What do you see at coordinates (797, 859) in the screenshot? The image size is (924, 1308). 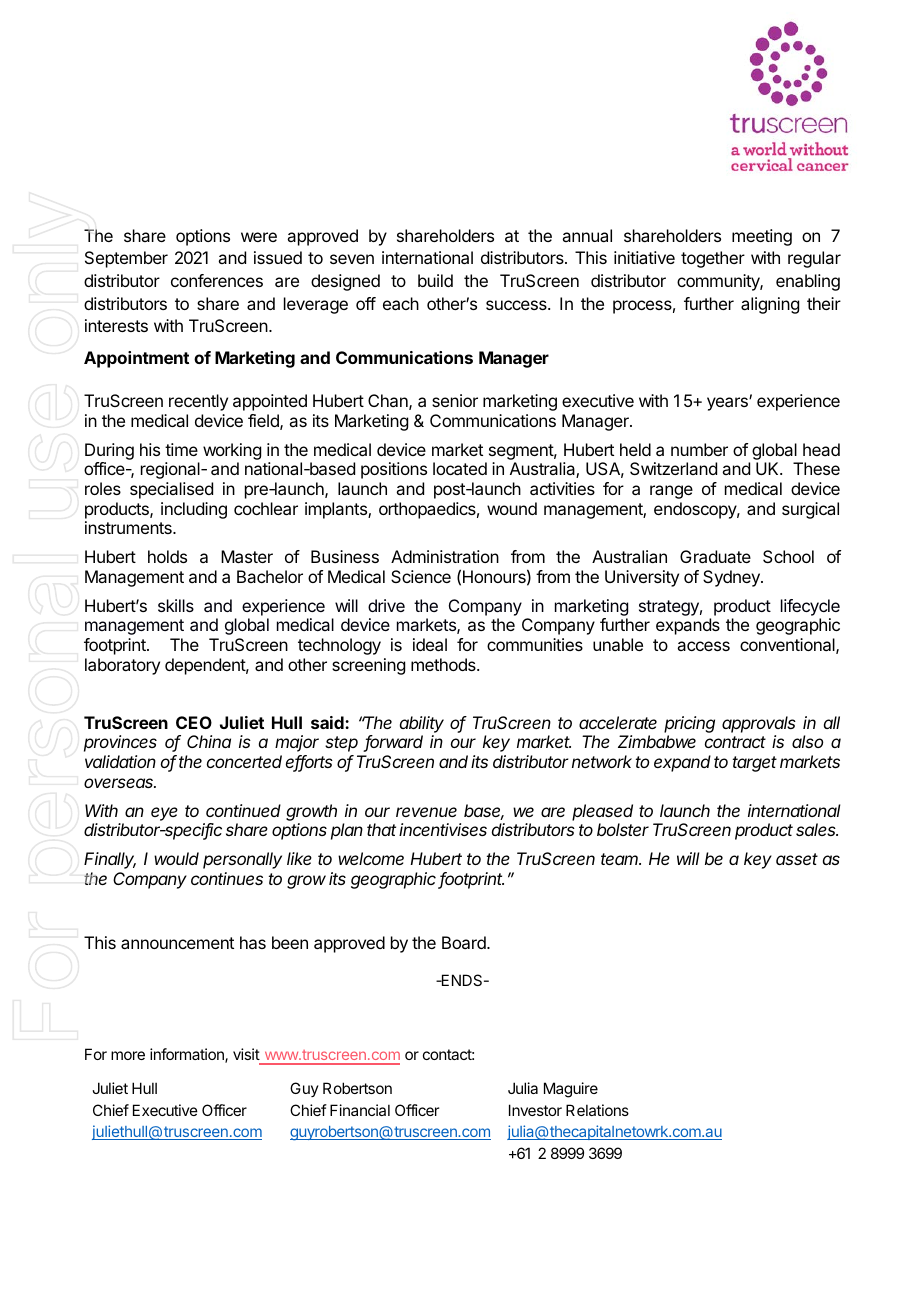 I see `asset` at bounding box center [797, 859].
